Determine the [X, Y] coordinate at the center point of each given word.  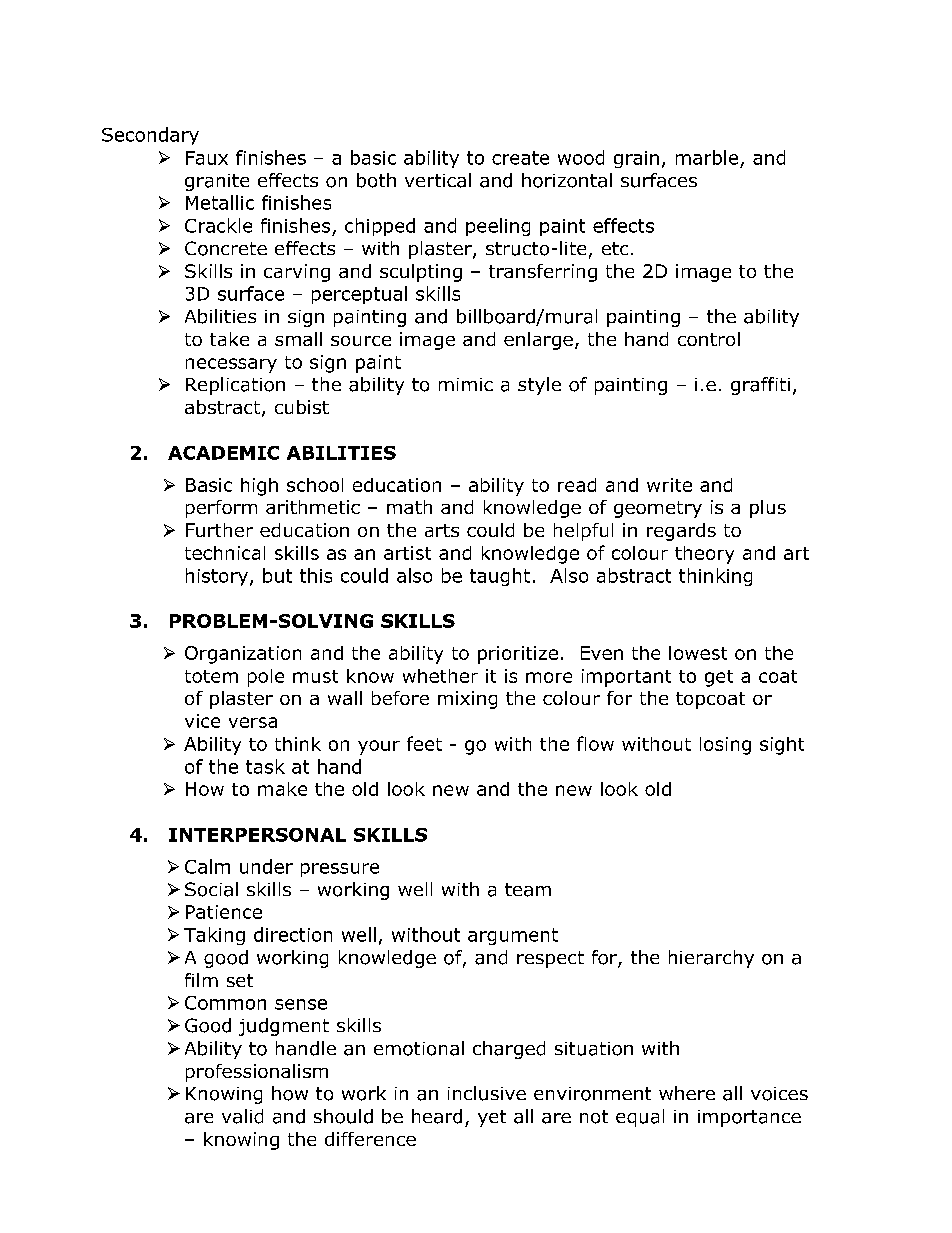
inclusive [487, 1093]
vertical [438, 180]
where [687, 1093]
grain [636, 159]
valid [242, 1116]
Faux [207, 158]
